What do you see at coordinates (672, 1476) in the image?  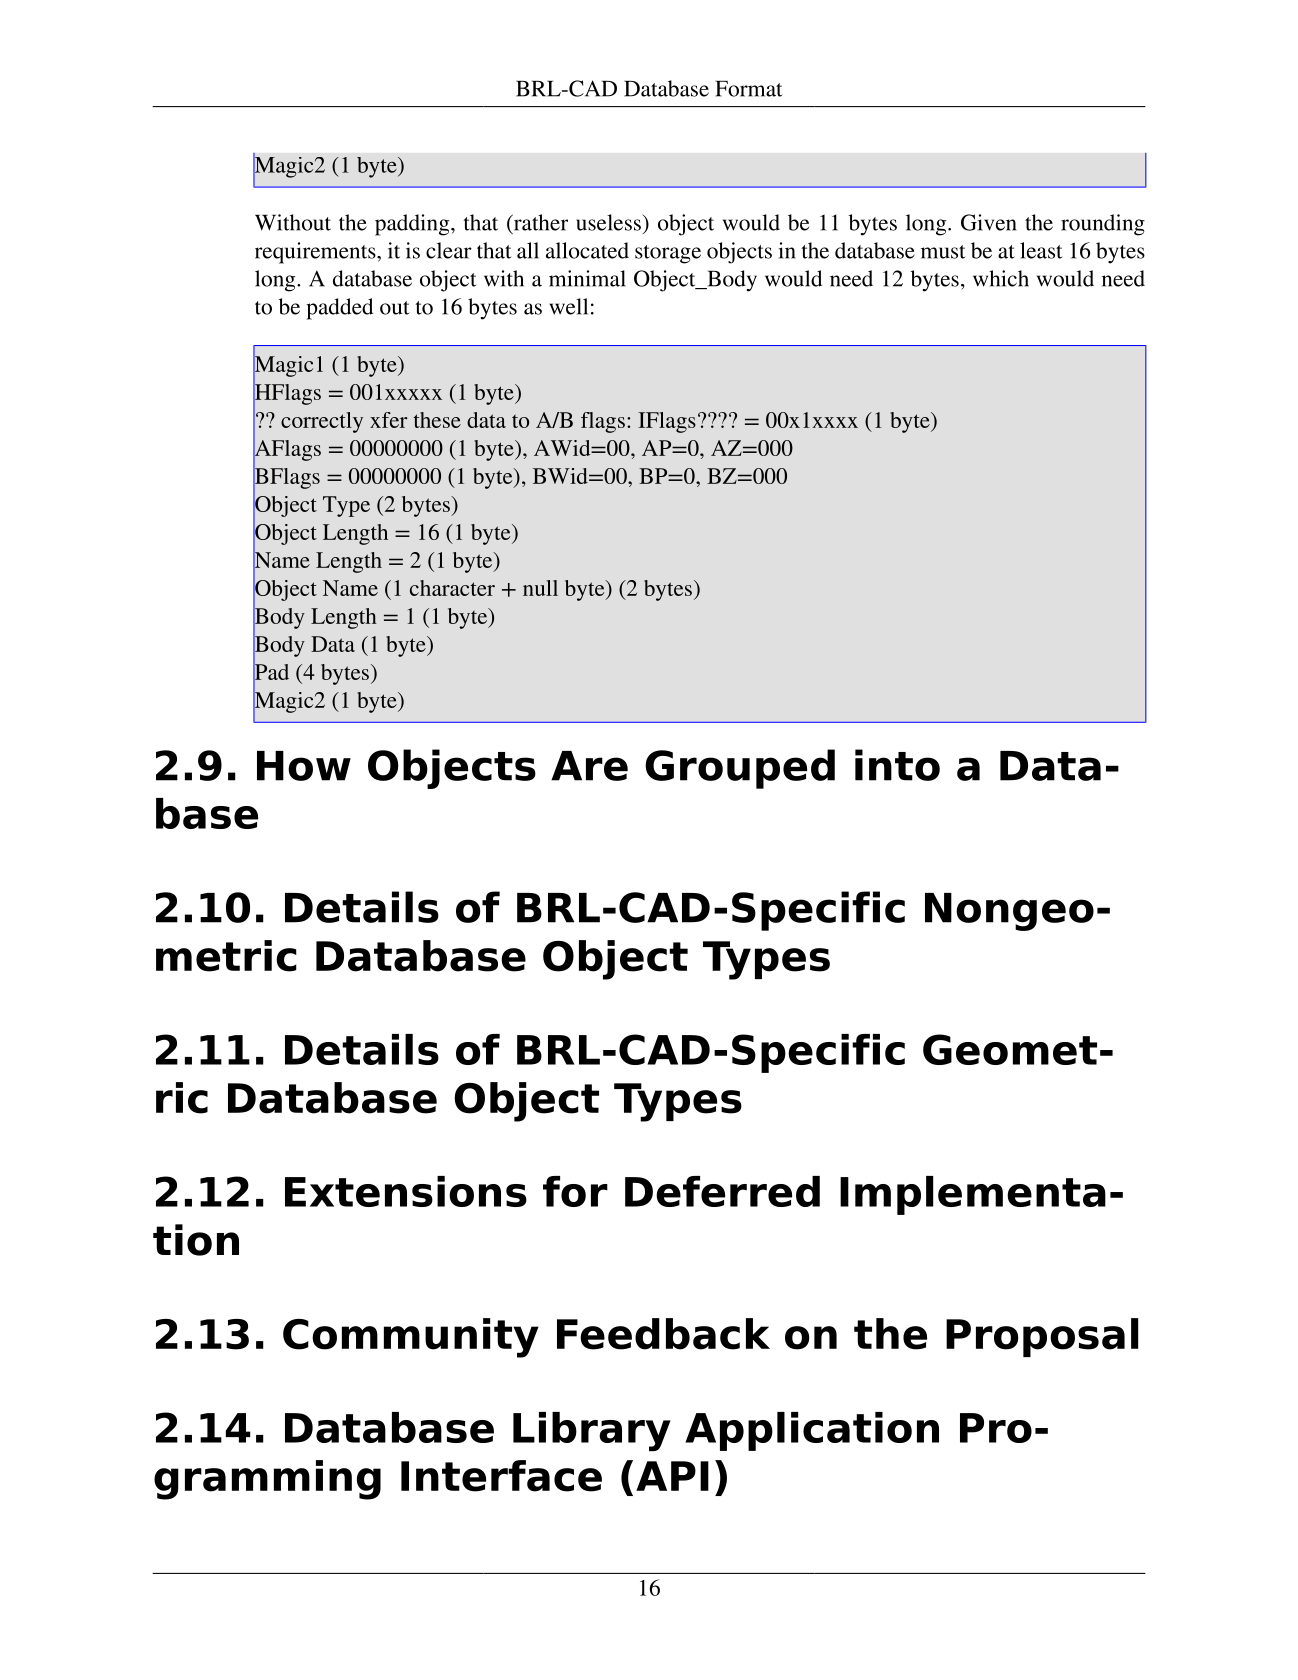 I see `API` at bounding box center [672, 1476].
